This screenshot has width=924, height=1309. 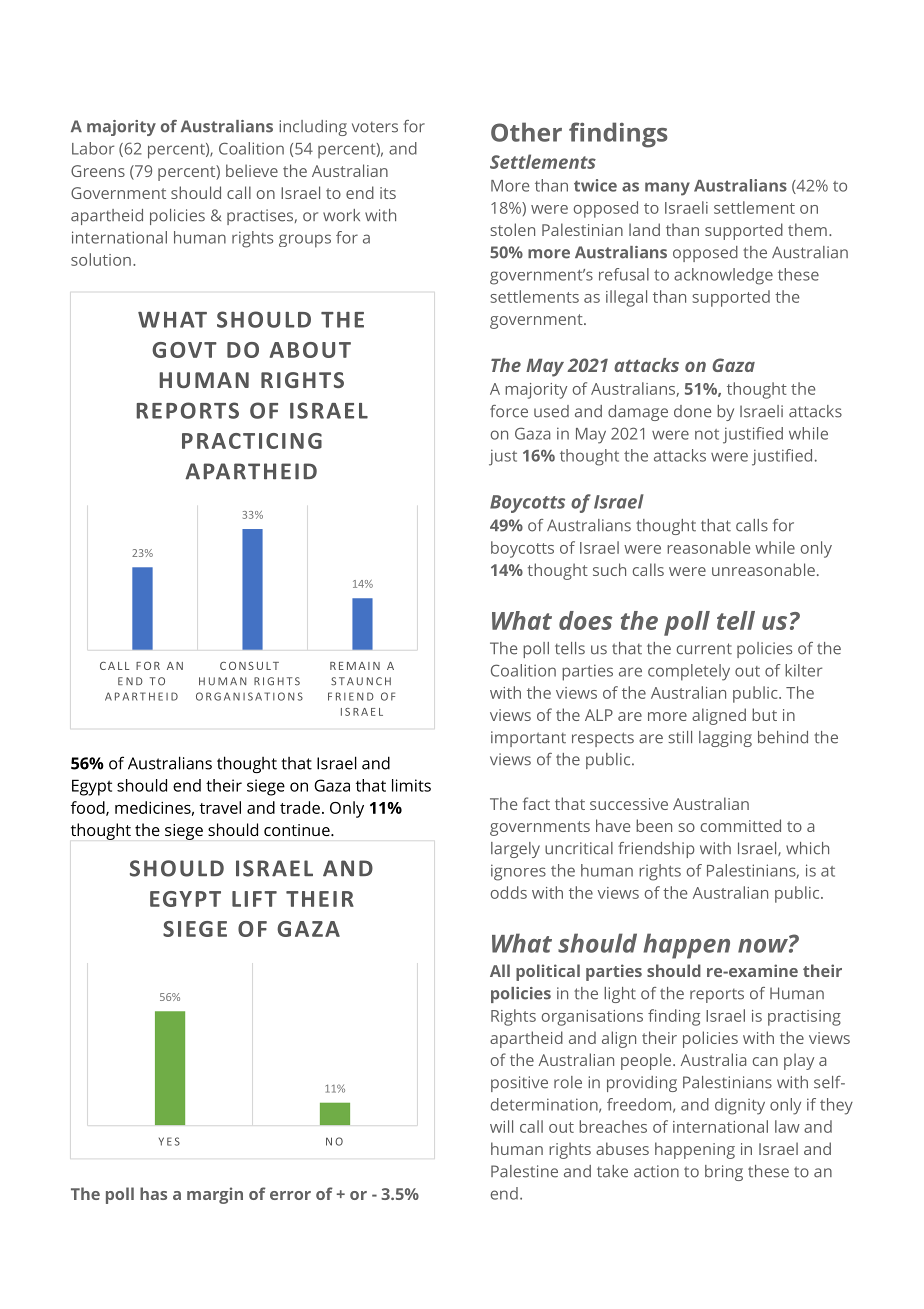 I want to click on not, so click(x=707, y=434).
